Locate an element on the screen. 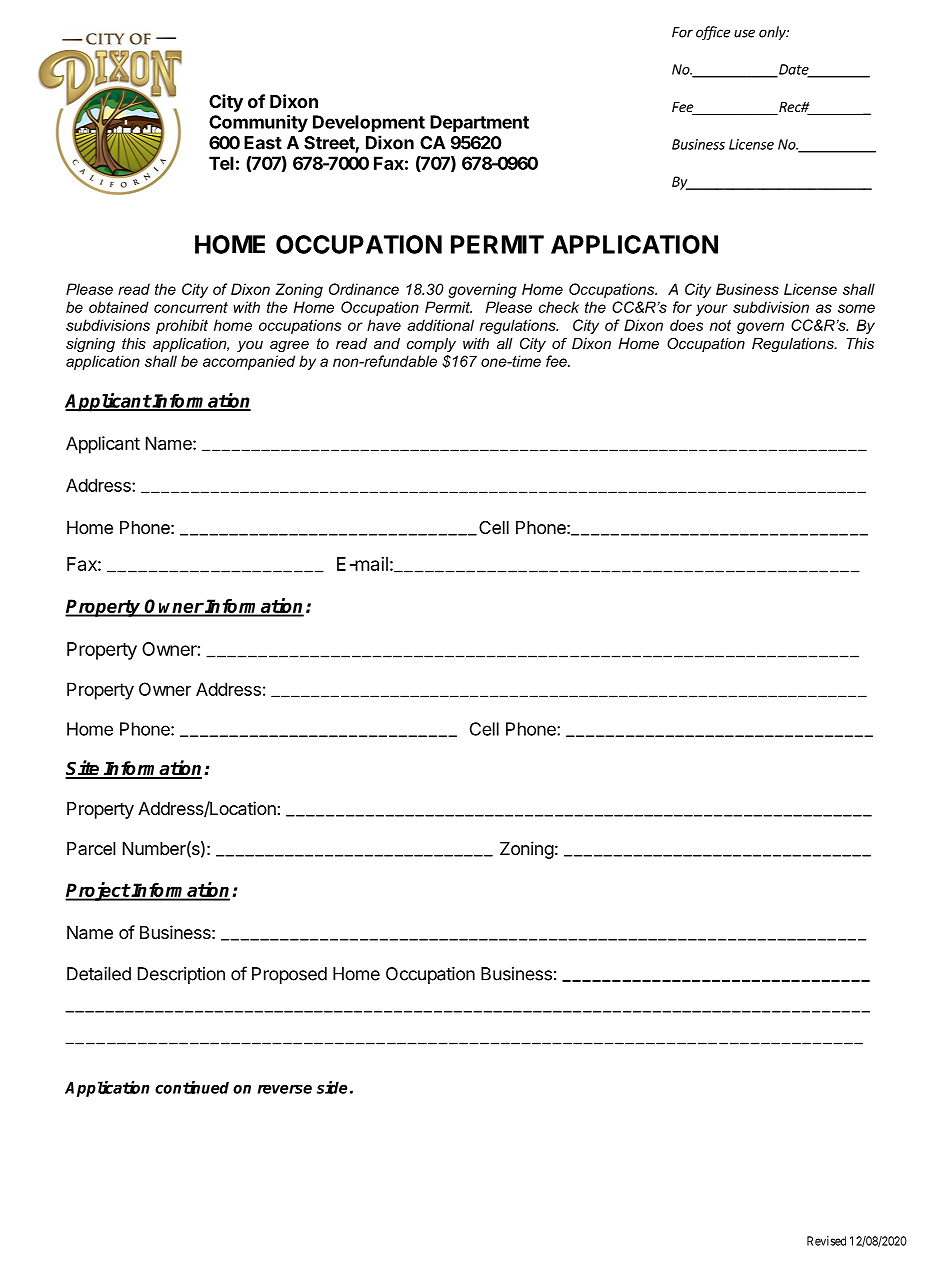  side is located at coordinates (332, 1087).
